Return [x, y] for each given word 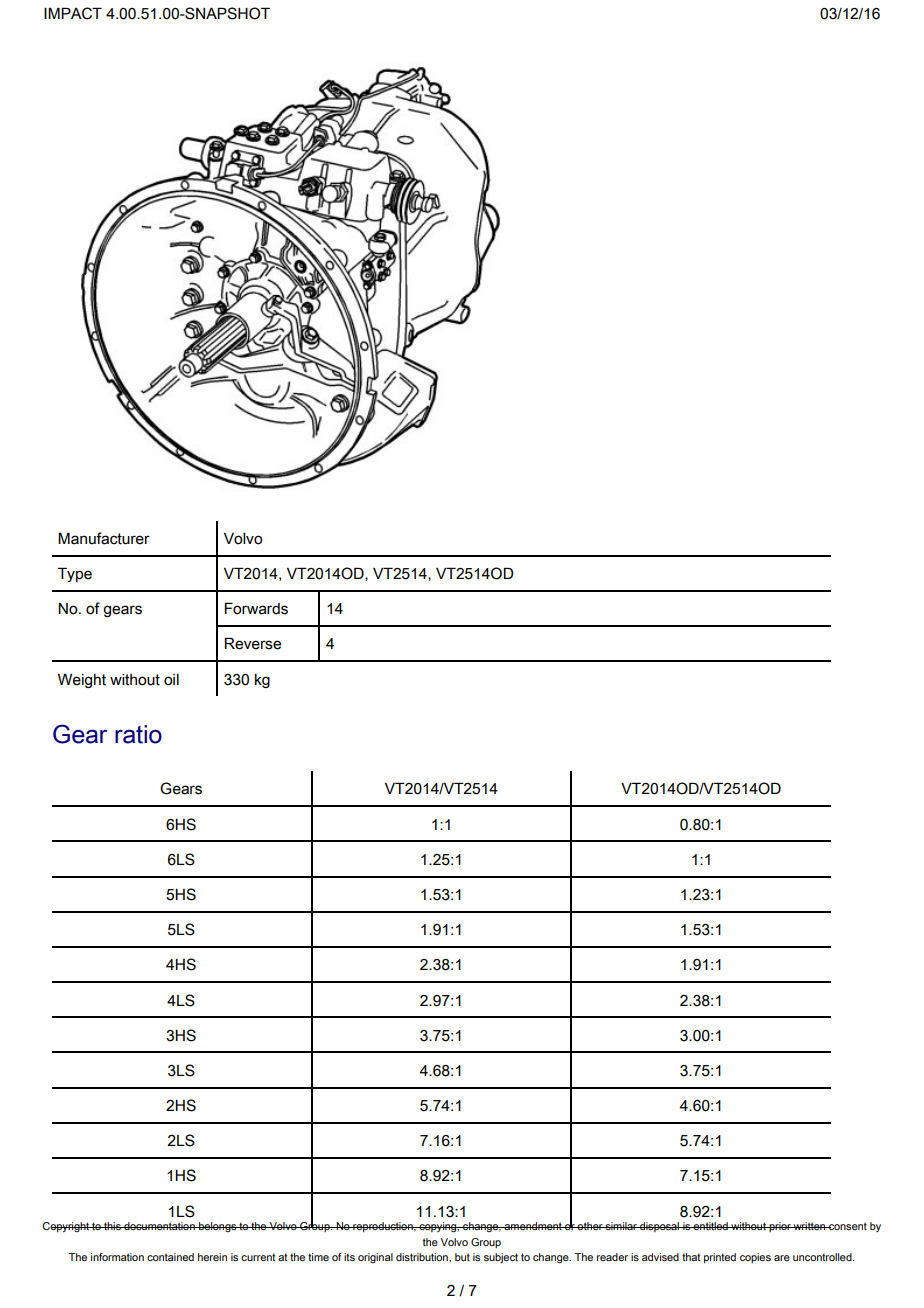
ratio [138, 734]
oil [171, 680]
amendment [533, 1226]
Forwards [256, 608]
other [590, 1226]
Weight [82, 681]
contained [170, 1257]
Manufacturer [104, 538]
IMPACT [73, 13]
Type [75, 574]
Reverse [252, 643]
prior [780, 1227]
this [112, 1226]
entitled [711, 1226]
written [810, 1226]
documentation [159, 1226]
